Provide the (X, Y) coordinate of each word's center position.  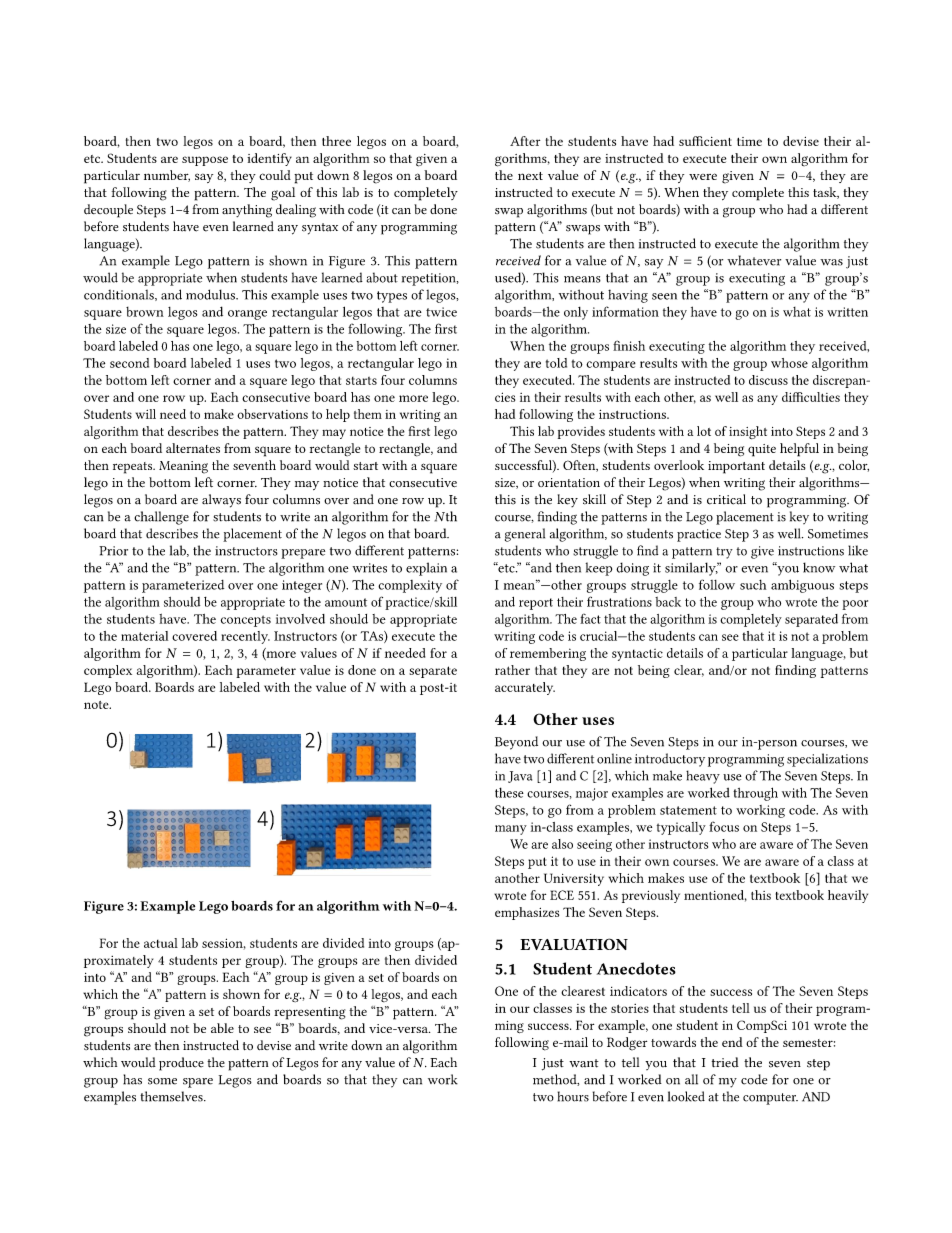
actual (161, 943)
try (724, 553)
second (129, 363)
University (574, 879)
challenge (161, 518)
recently (245, 637)
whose (789, 363)
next (530, 176)
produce (181, 1064)
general (525, 535)
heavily (848, 896)
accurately (525, 688)
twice (441, 312)
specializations (827, 760)
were (703, 176)
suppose (205, 161)
